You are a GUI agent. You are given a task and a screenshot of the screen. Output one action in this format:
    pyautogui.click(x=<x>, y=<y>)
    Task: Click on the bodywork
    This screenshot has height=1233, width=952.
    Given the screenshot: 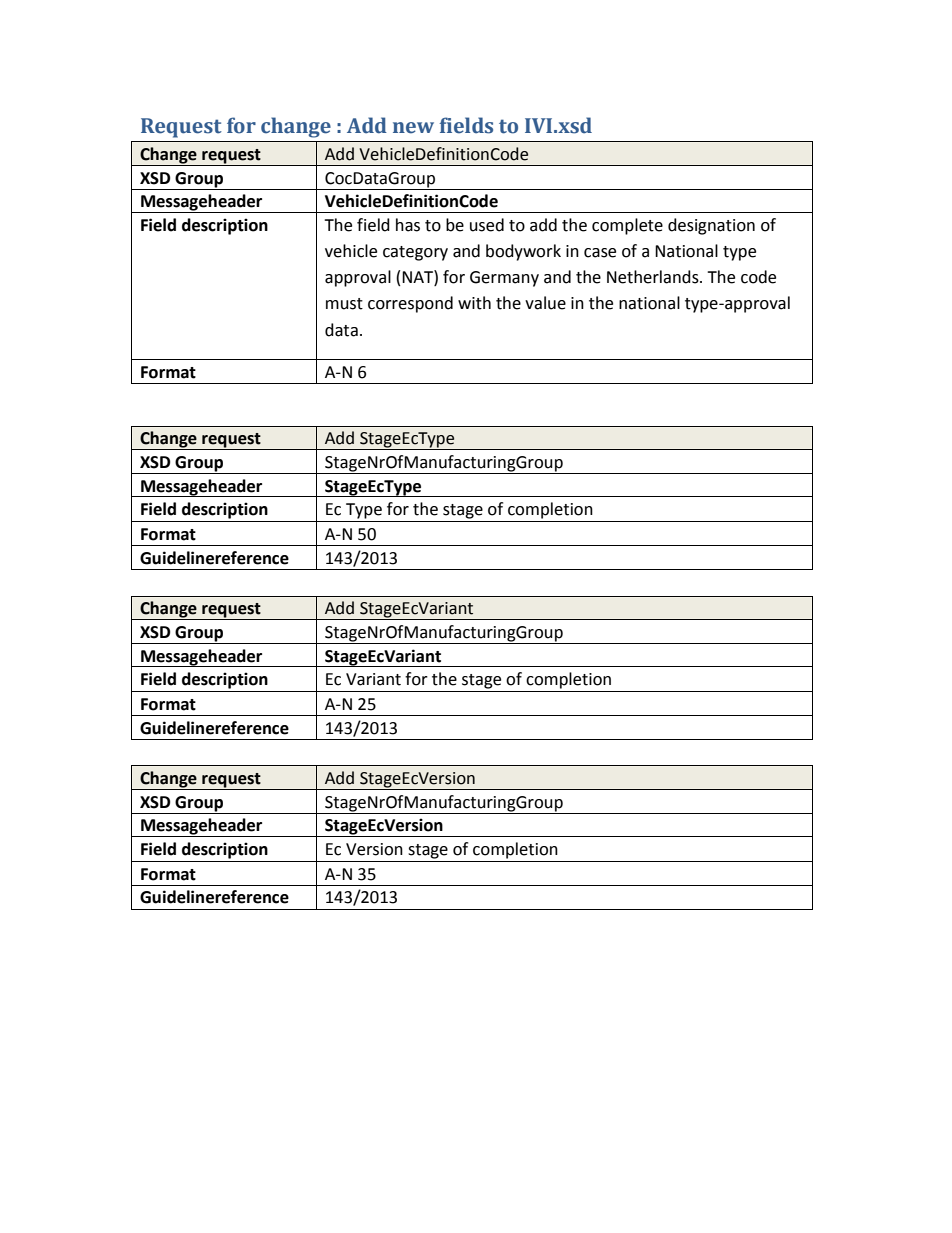 What is the action you would take?
    pyautogui.click(x=523, y=252)
